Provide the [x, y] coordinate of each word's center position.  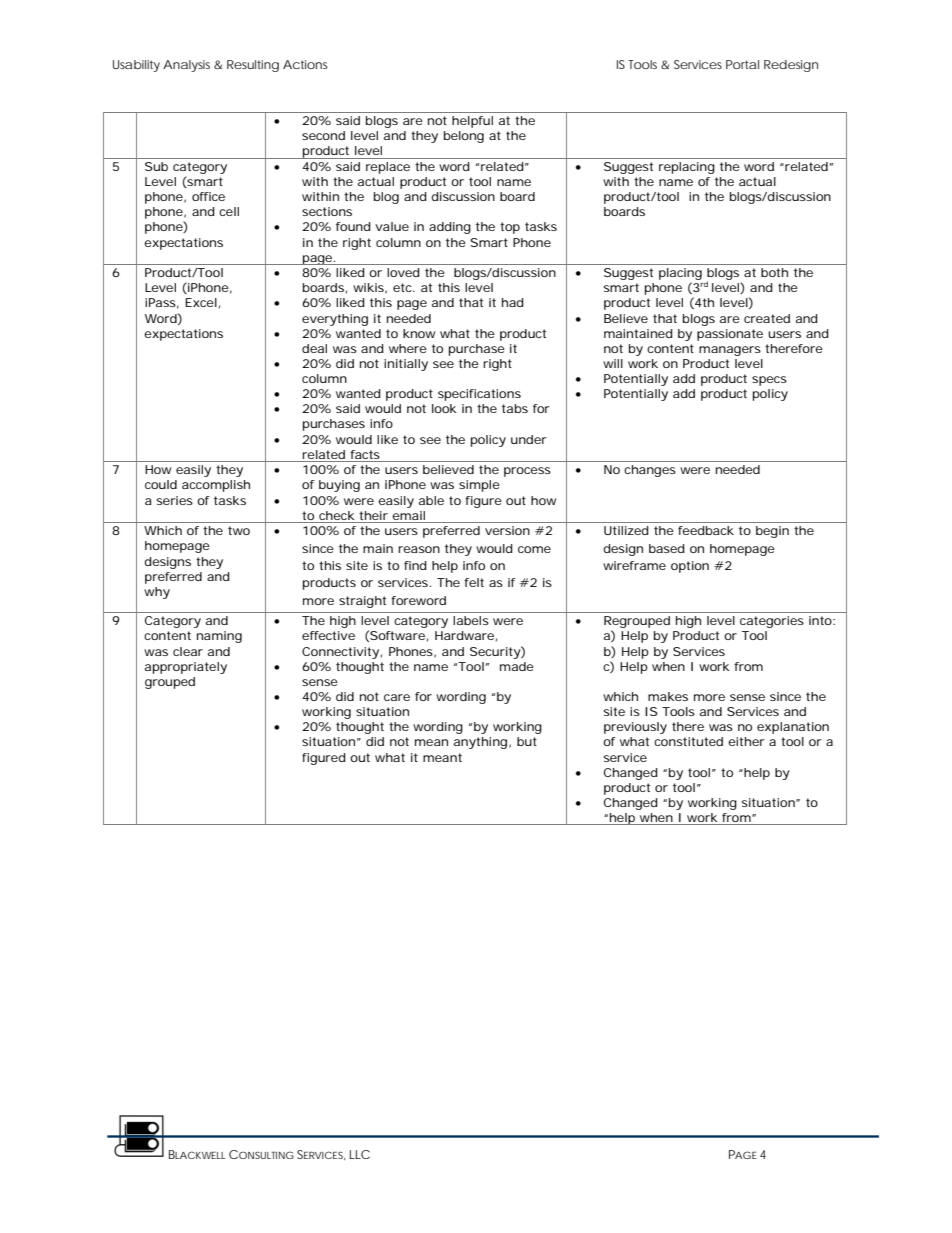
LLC [360, 1154]
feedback [706, 530]
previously [635, 728]
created [767, 318]
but [527, 741]
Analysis [186, 66]
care [397, 697]
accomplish [216, 486]
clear [188, 651]
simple [479, 486]
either [746, 741]
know [419, 333]
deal [314, 348]
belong [464, 137]
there [688, 726]
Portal [742, 64]
